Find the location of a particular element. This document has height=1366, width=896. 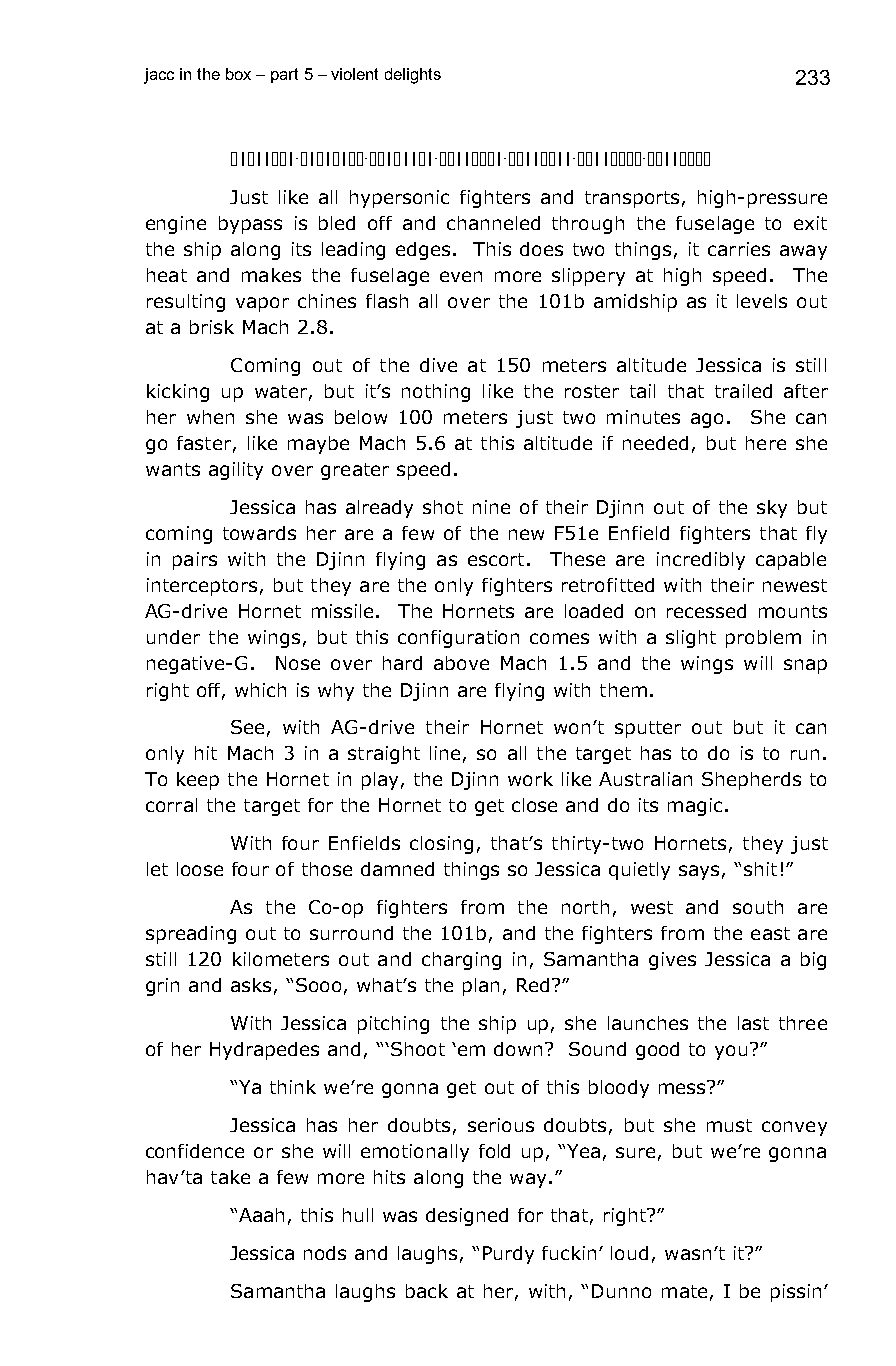

down is located at coordinates (518, 1049).
